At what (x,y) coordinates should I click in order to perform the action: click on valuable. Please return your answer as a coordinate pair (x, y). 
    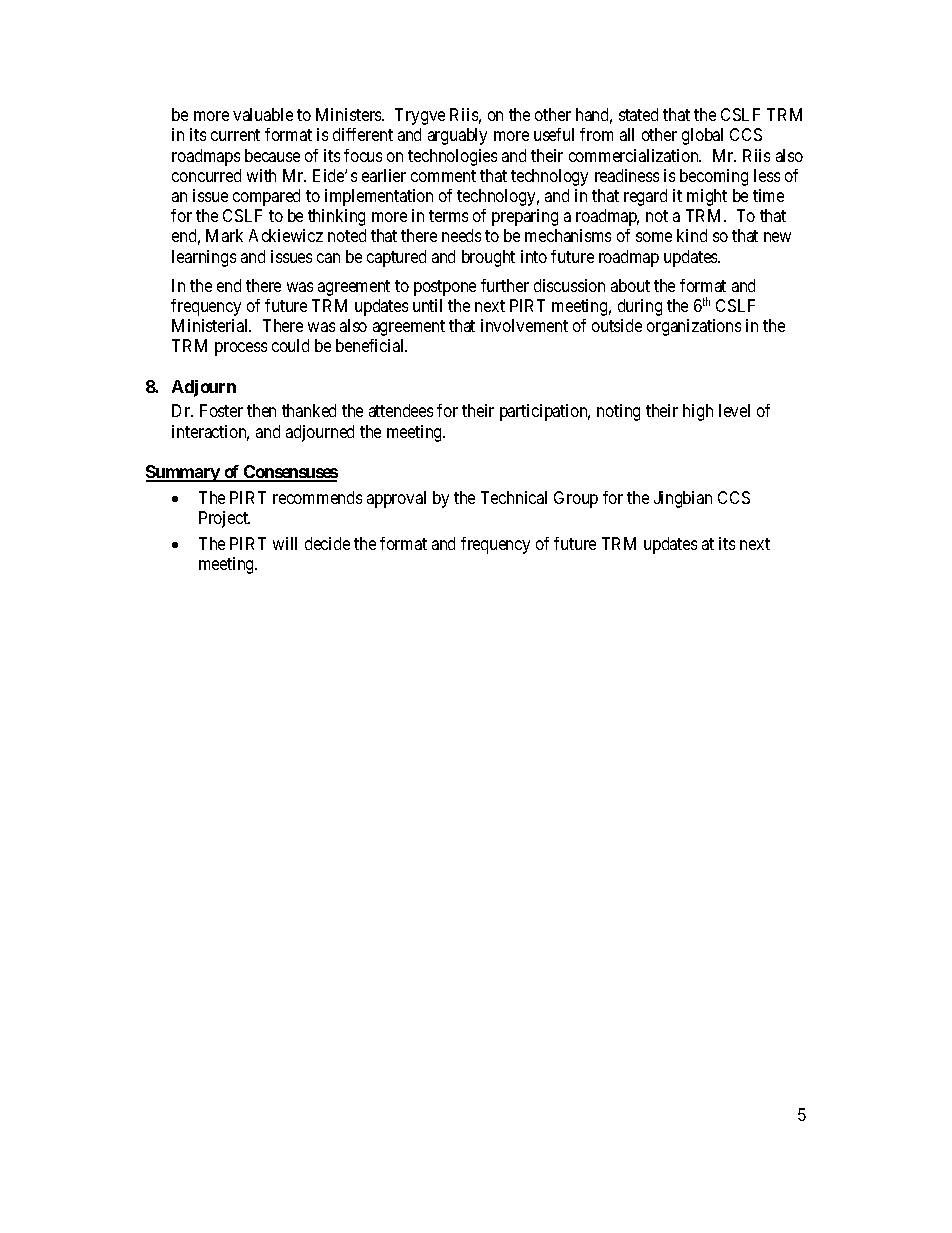
    Looking at the image, I should click on (263, 114).
